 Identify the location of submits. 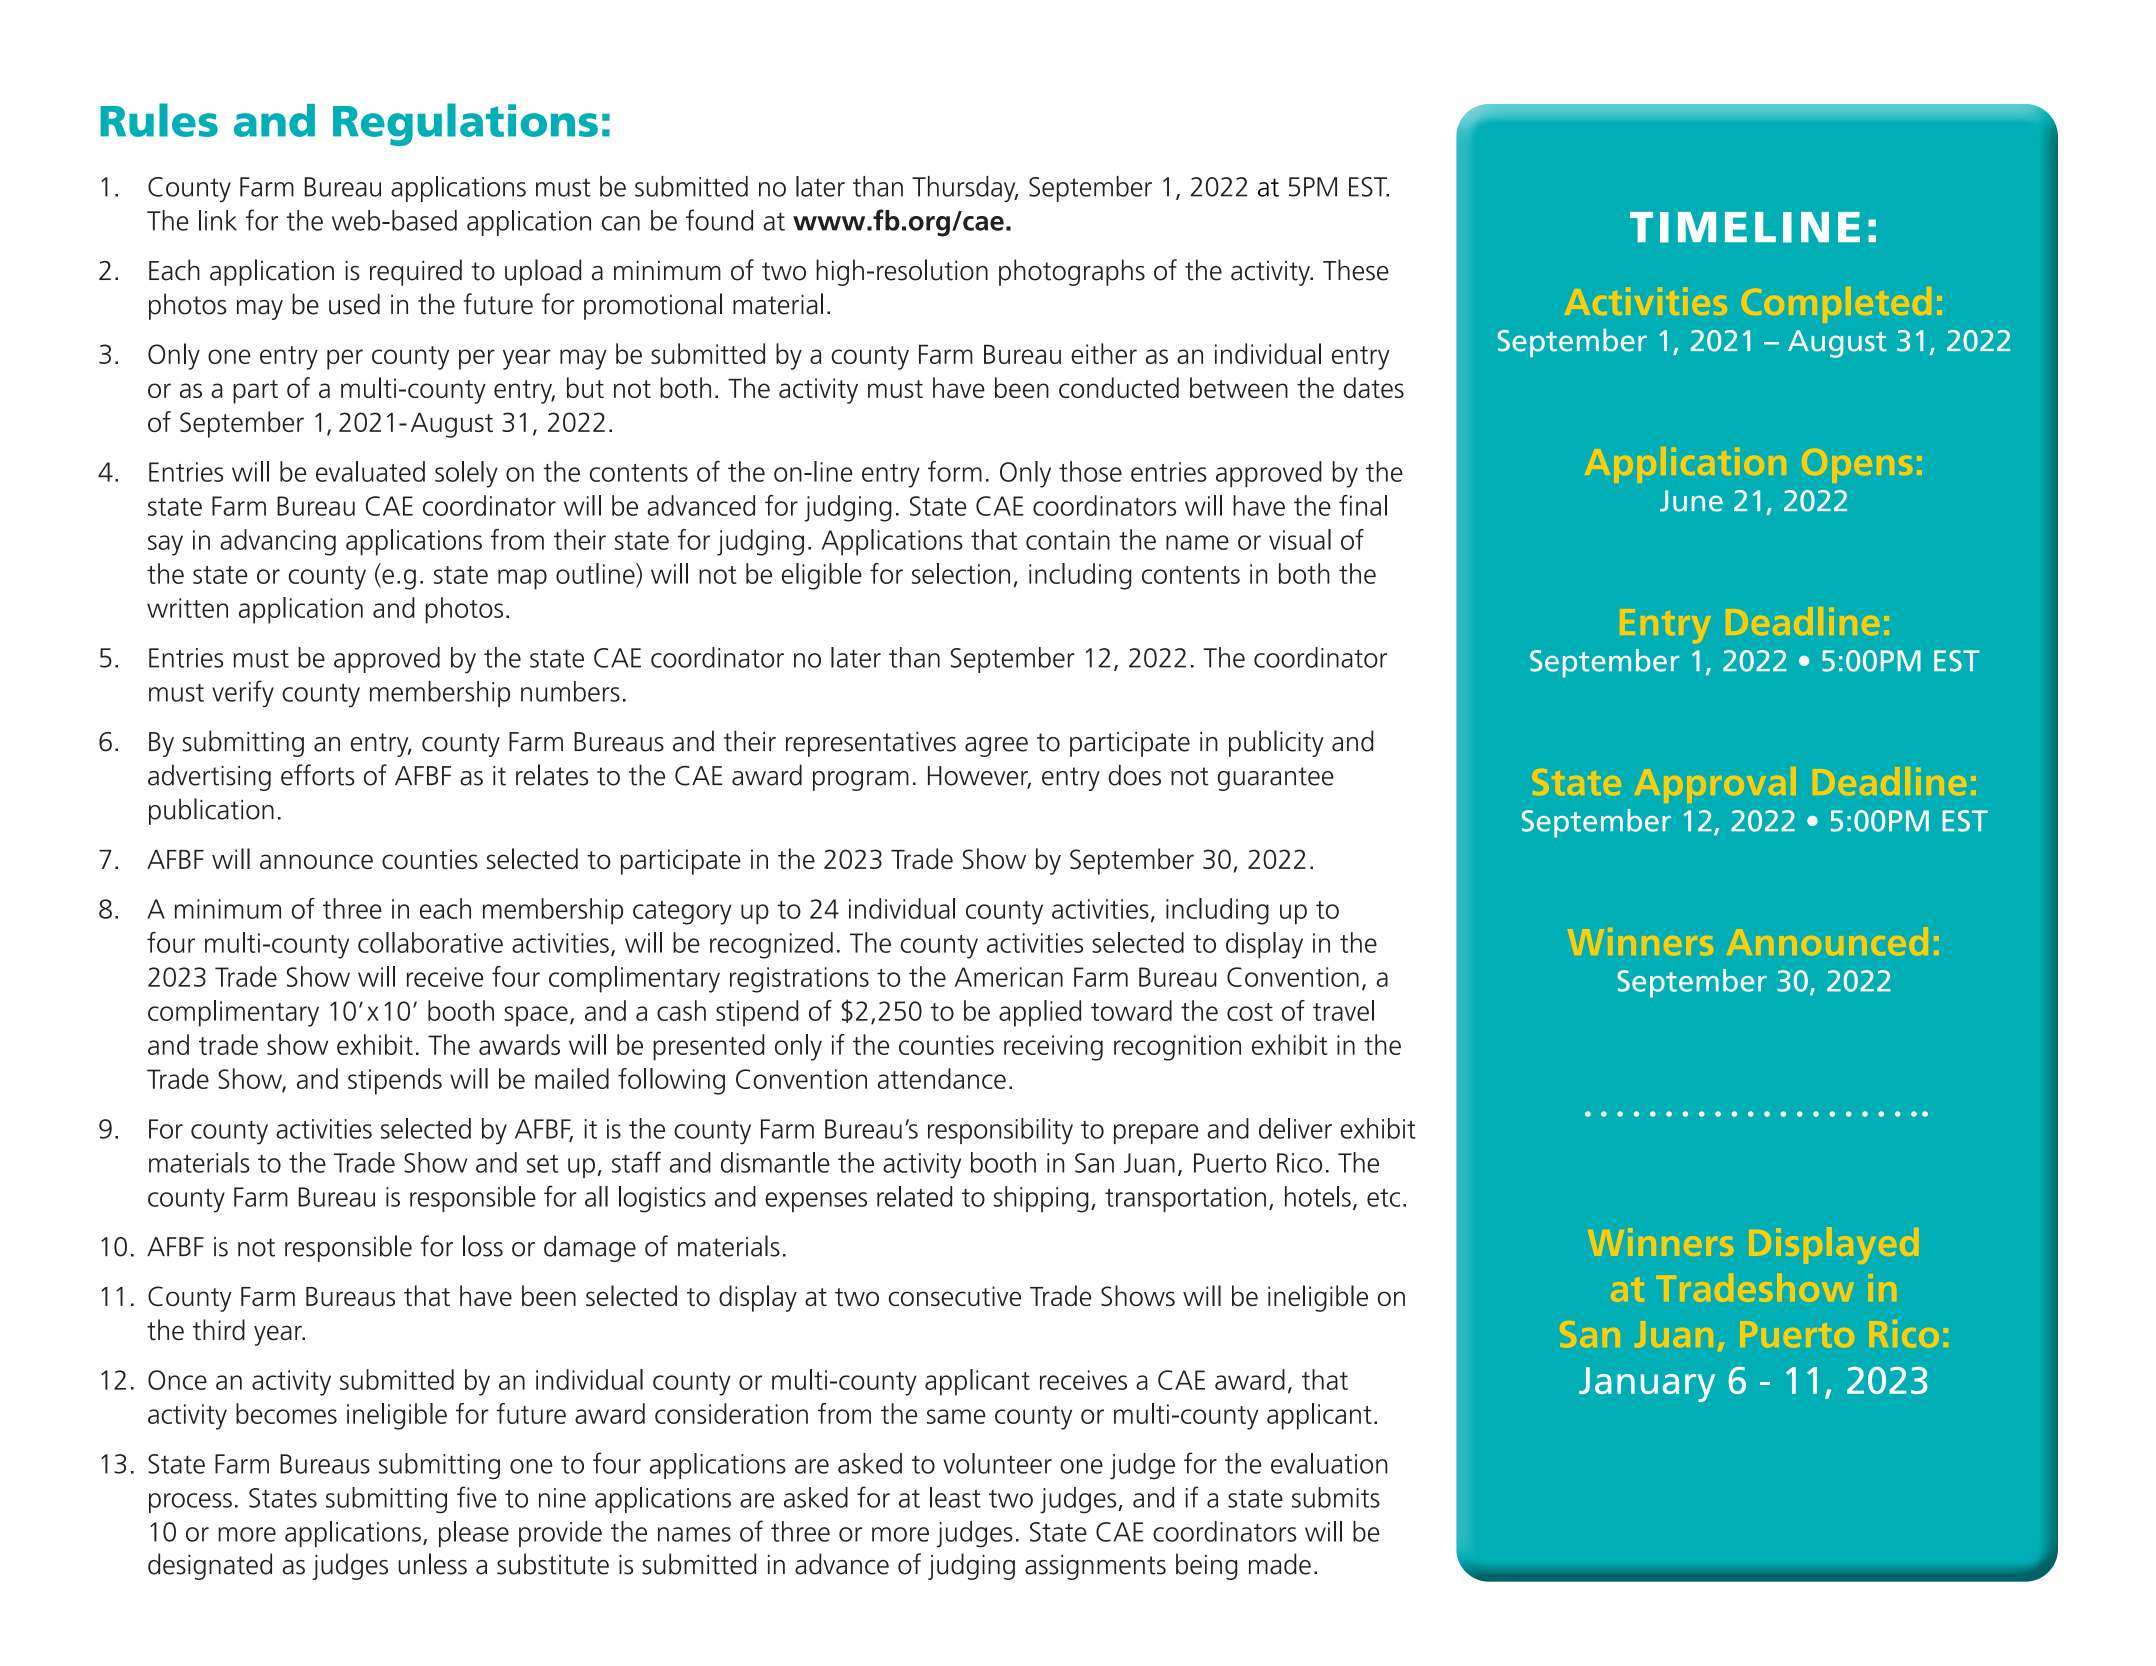
(1336, 1497).
